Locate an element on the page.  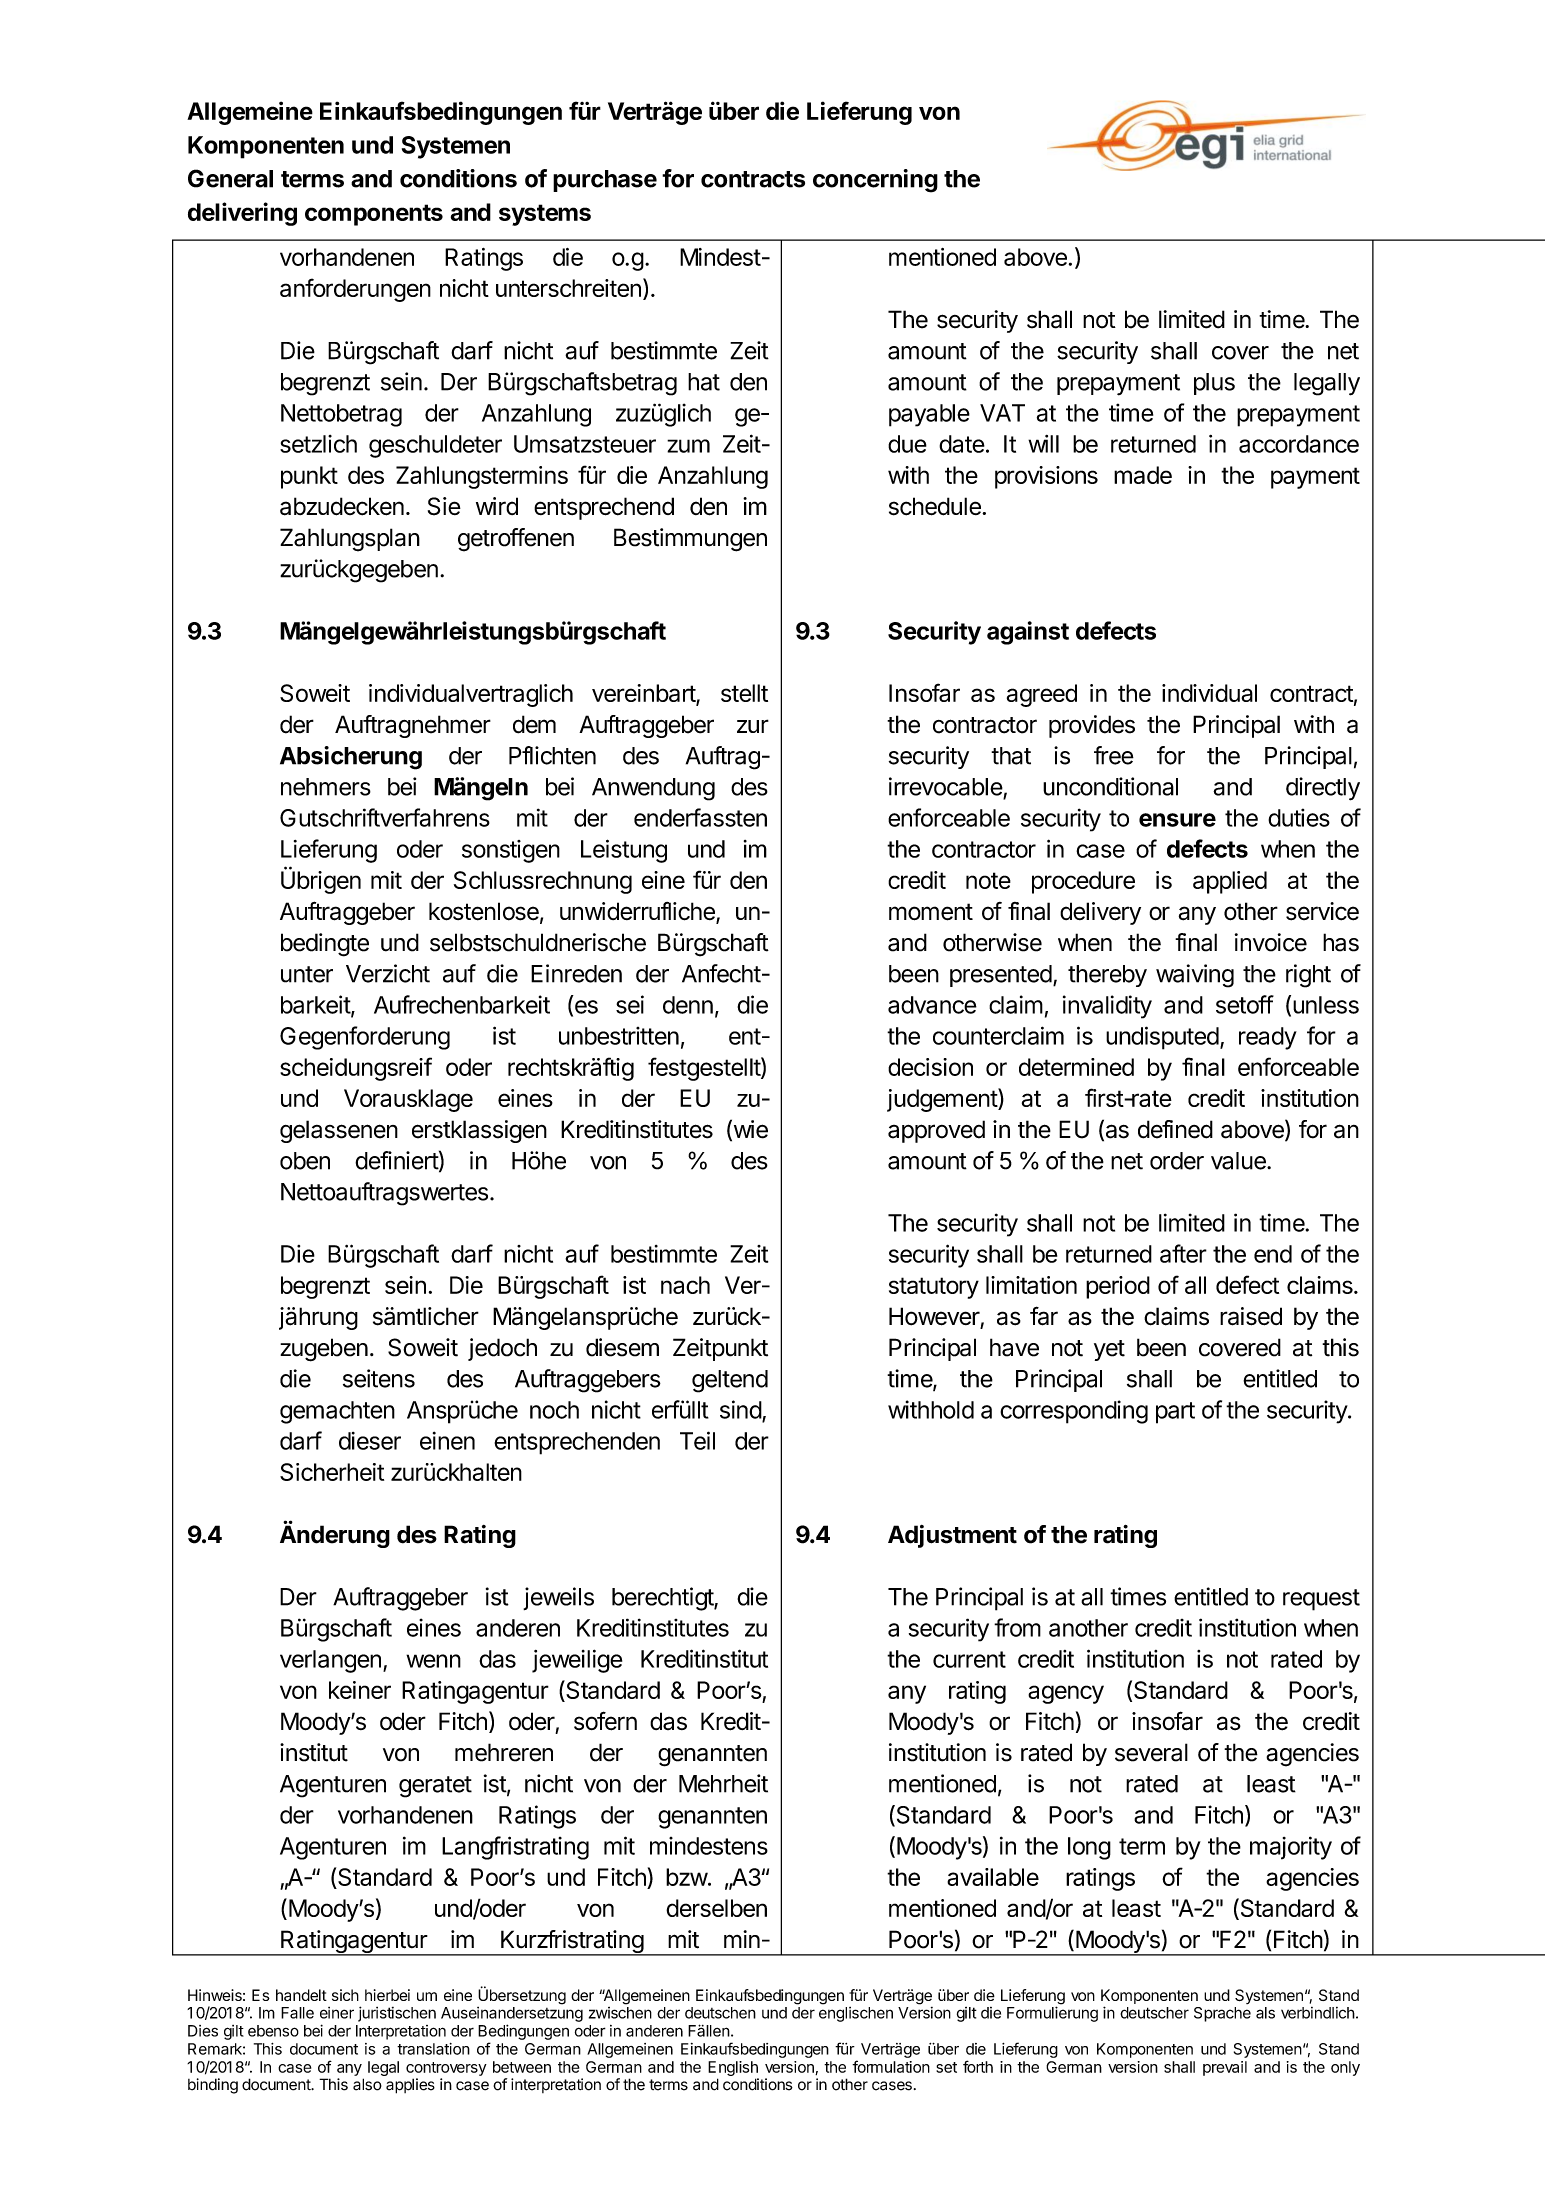
plus is located at coordinates (1214, 384).
